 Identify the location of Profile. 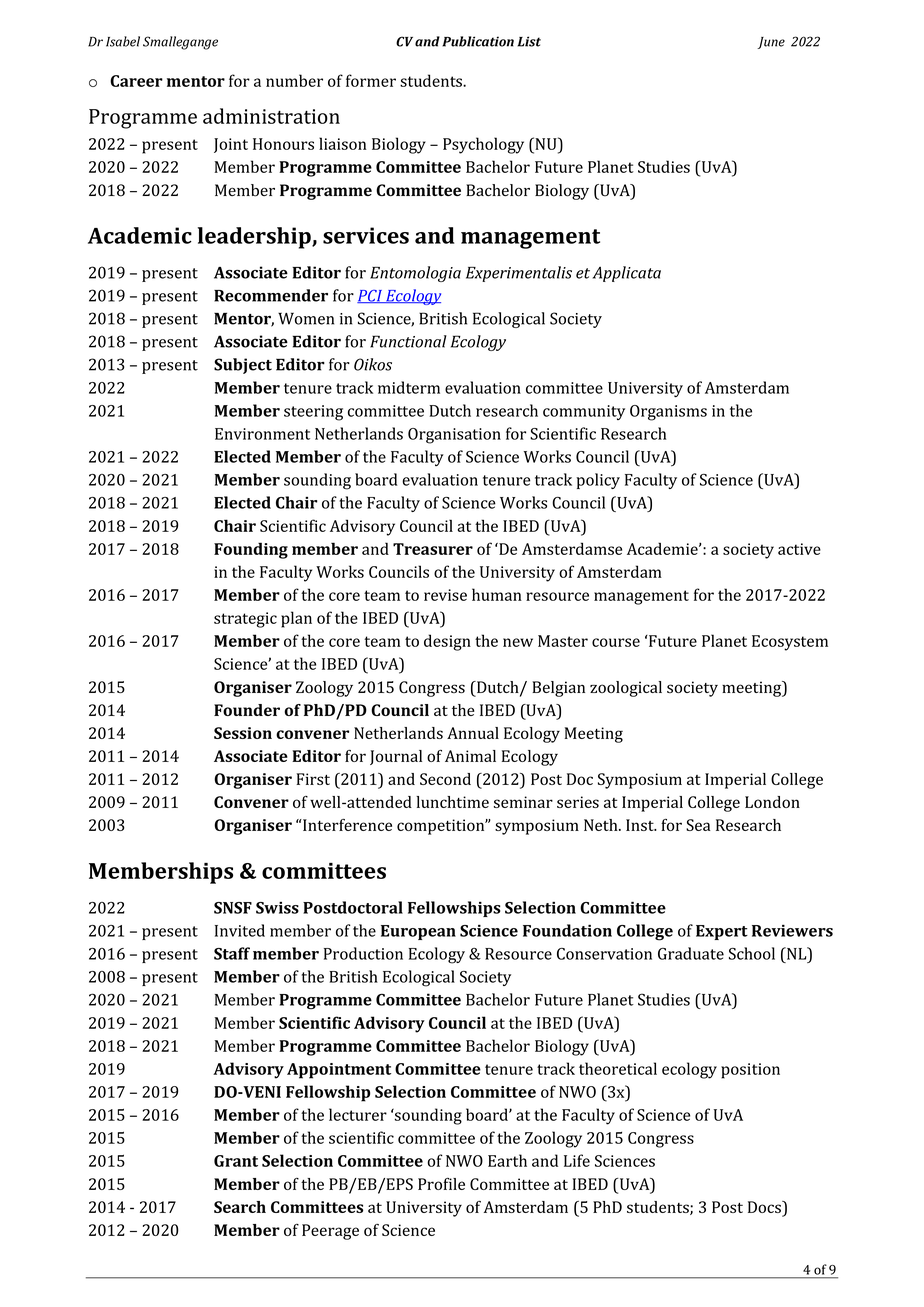
(441, 1184).
